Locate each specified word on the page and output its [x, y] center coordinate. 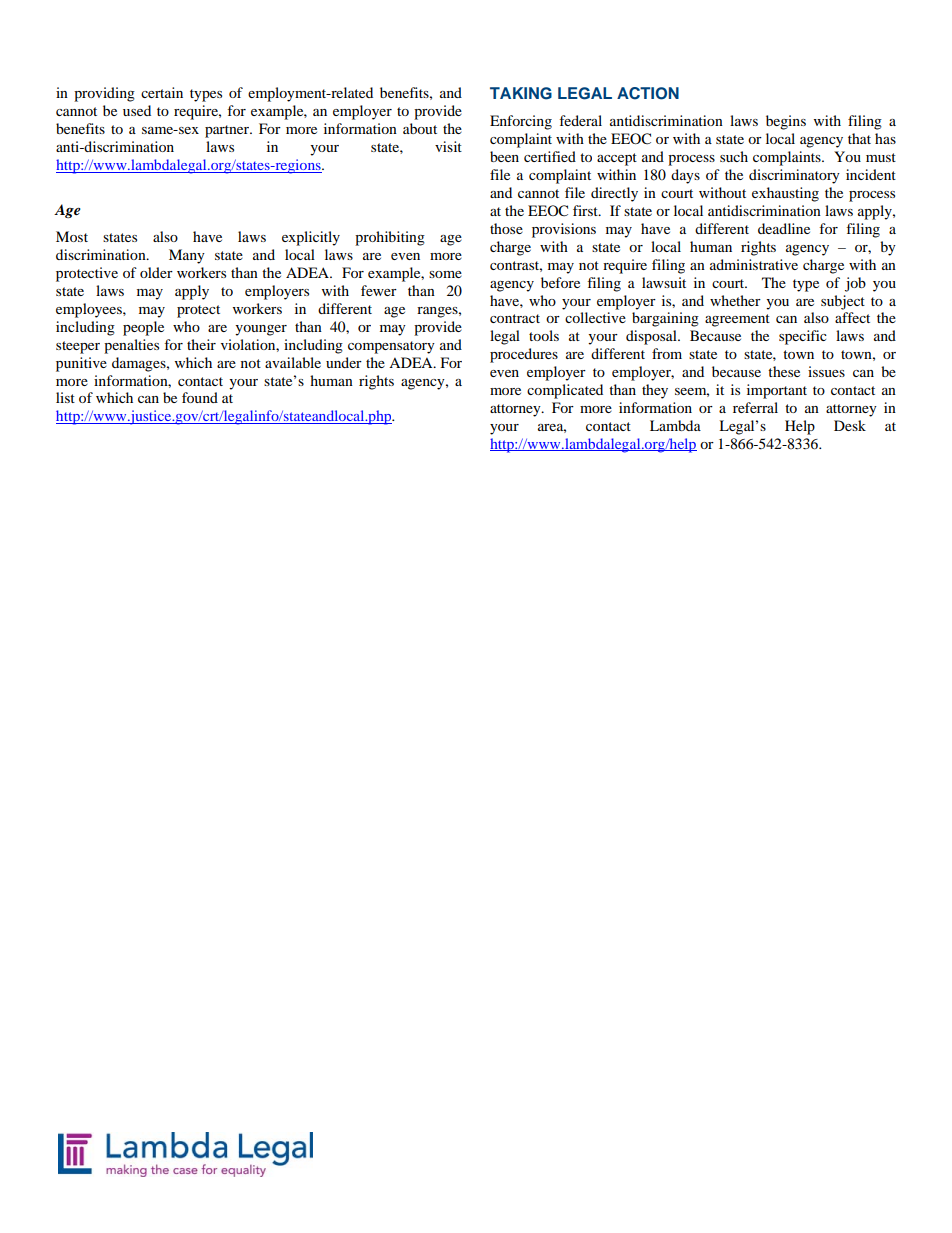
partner [228, 131]
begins [786, 122]
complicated [565, 391]
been [504, 156]
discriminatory [794, 176]
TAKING [521, 93]
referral [755, 407]
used [137, 110]
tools [544, 335]
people [143, 328]
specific [803, 337]
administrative [754, 264]
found [200, 397]
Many [187, 256]
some [445, 274]
